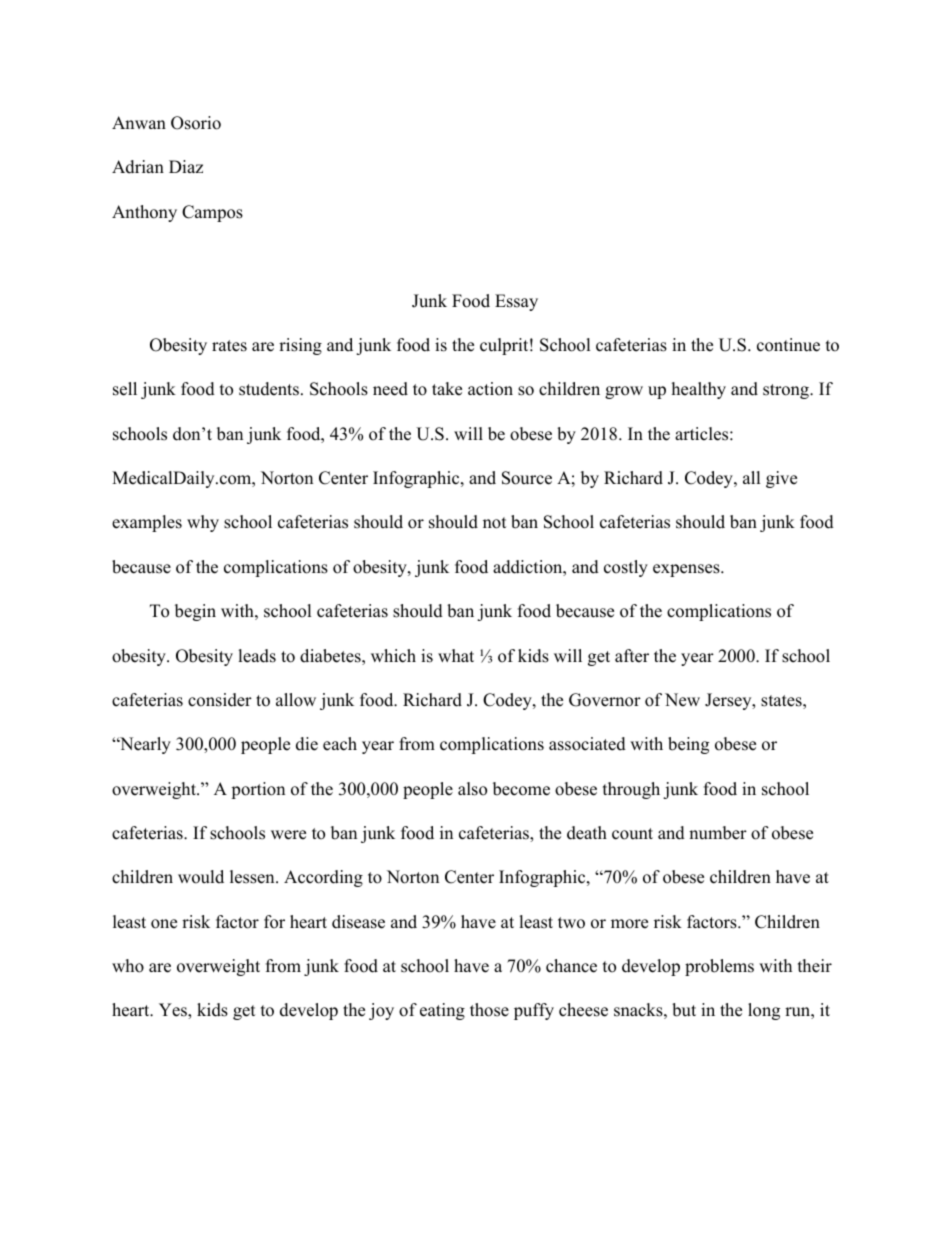 Image resolution: width=952 pixels, height=1233 pixels. I want to click on articles, so click(701, 434).
